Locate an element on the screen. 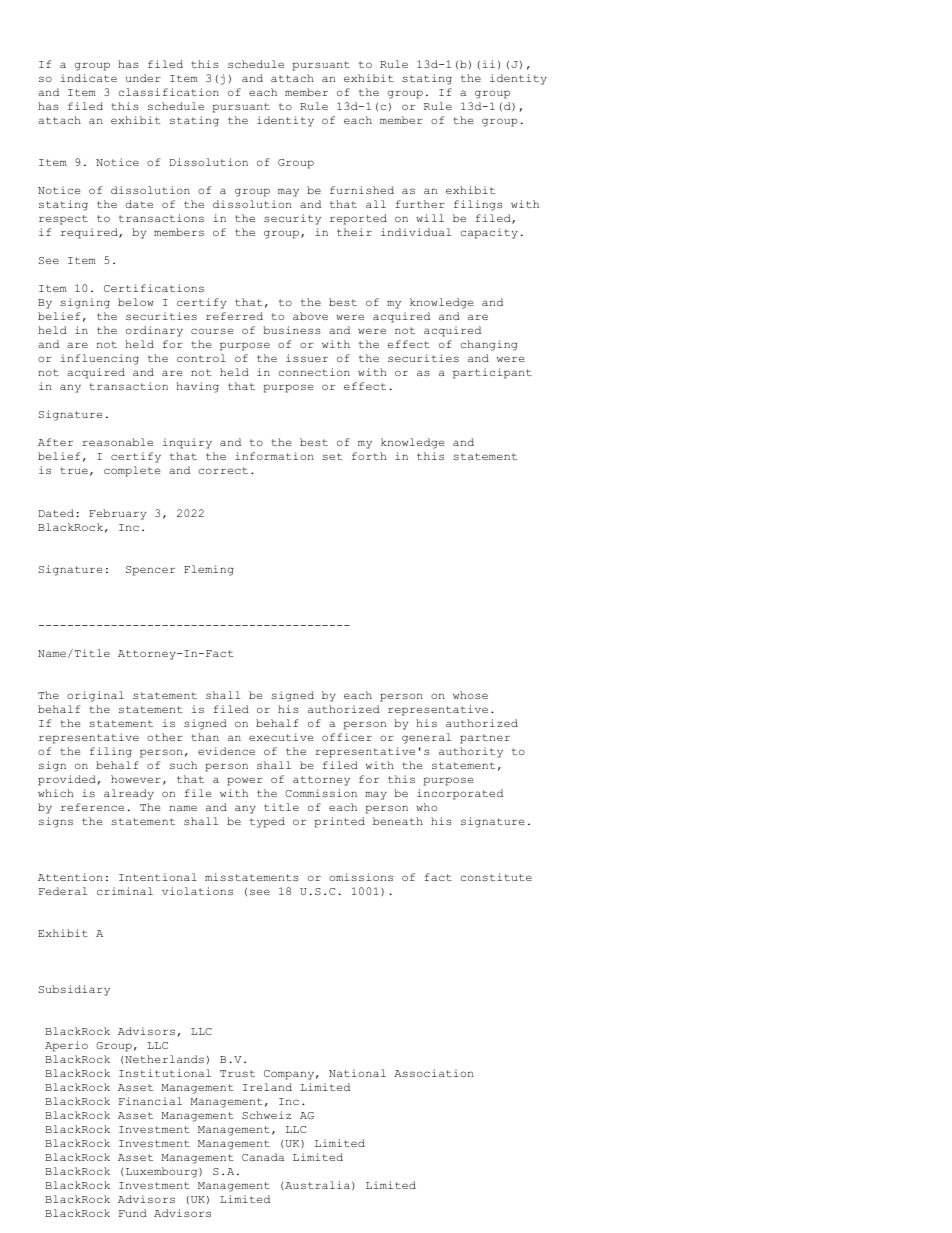  security is located at coordinates (292, 219).
